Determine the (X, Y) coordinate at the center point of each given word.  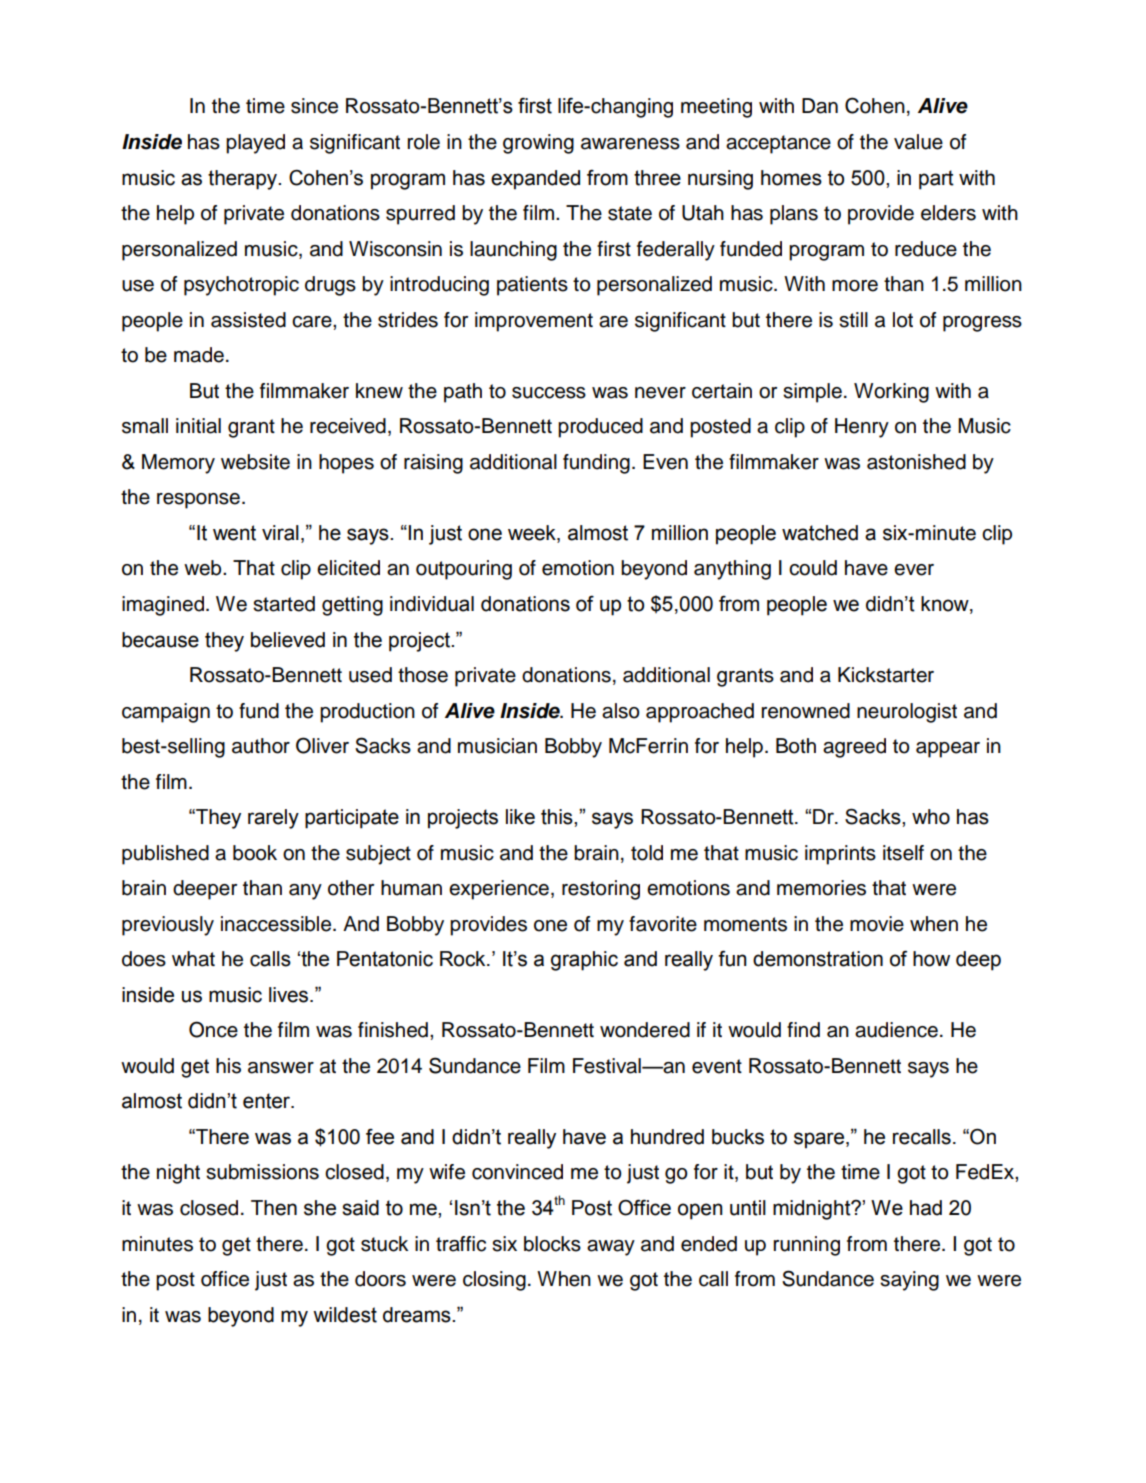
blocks (552, 1244)
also (621, 711)
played (255, 144)
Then (274, 1208)
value (918, 142)
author (261, 746)
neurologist (907, 713)
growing (538, 144)
